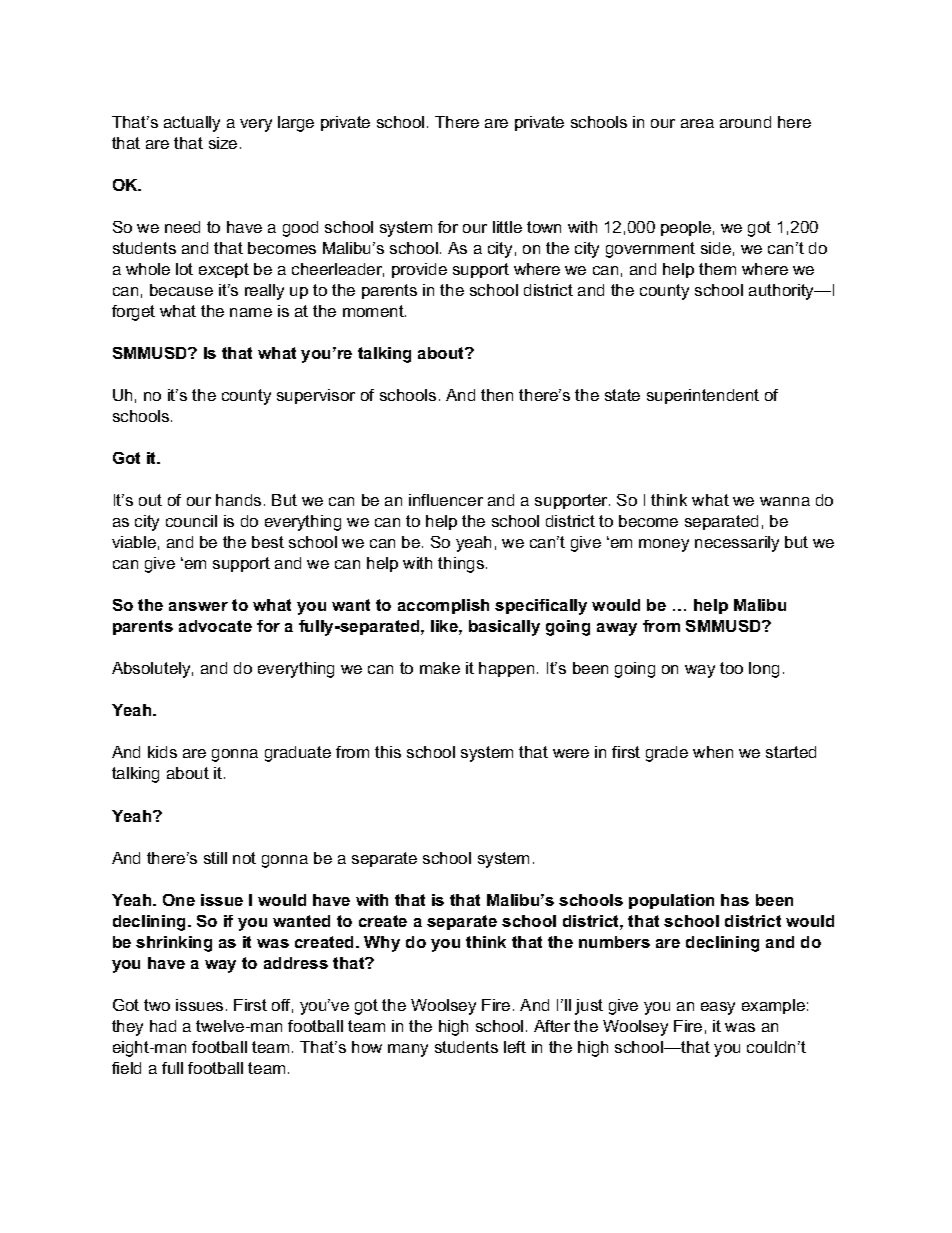 The width and height of the screenshot is (952, 1233). Describe the element at coordinates (215, 858) in the screenshot. I see `still` at that location.
